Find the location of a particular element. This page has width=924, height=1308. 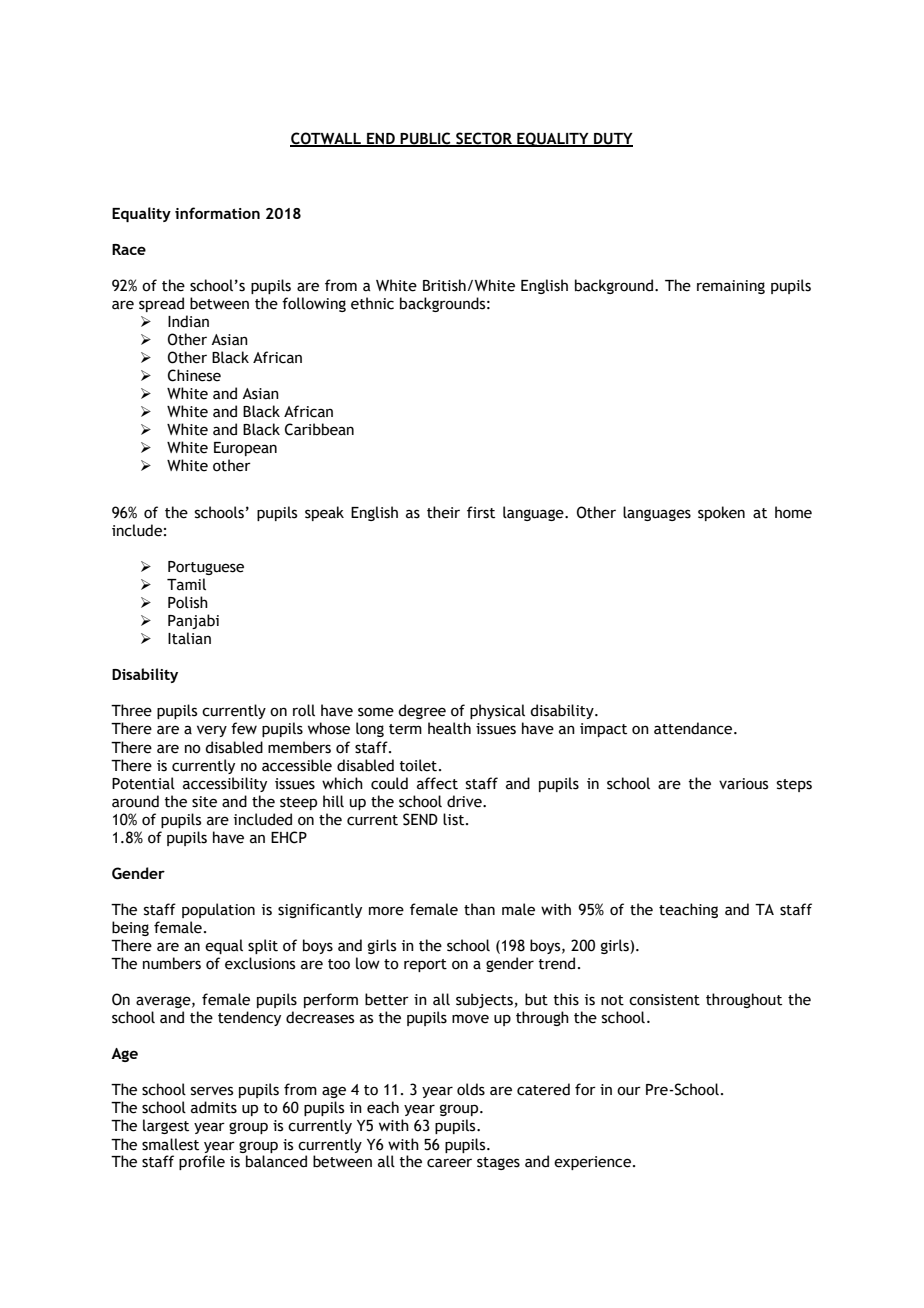

list is located at coordinates (455, 819).
